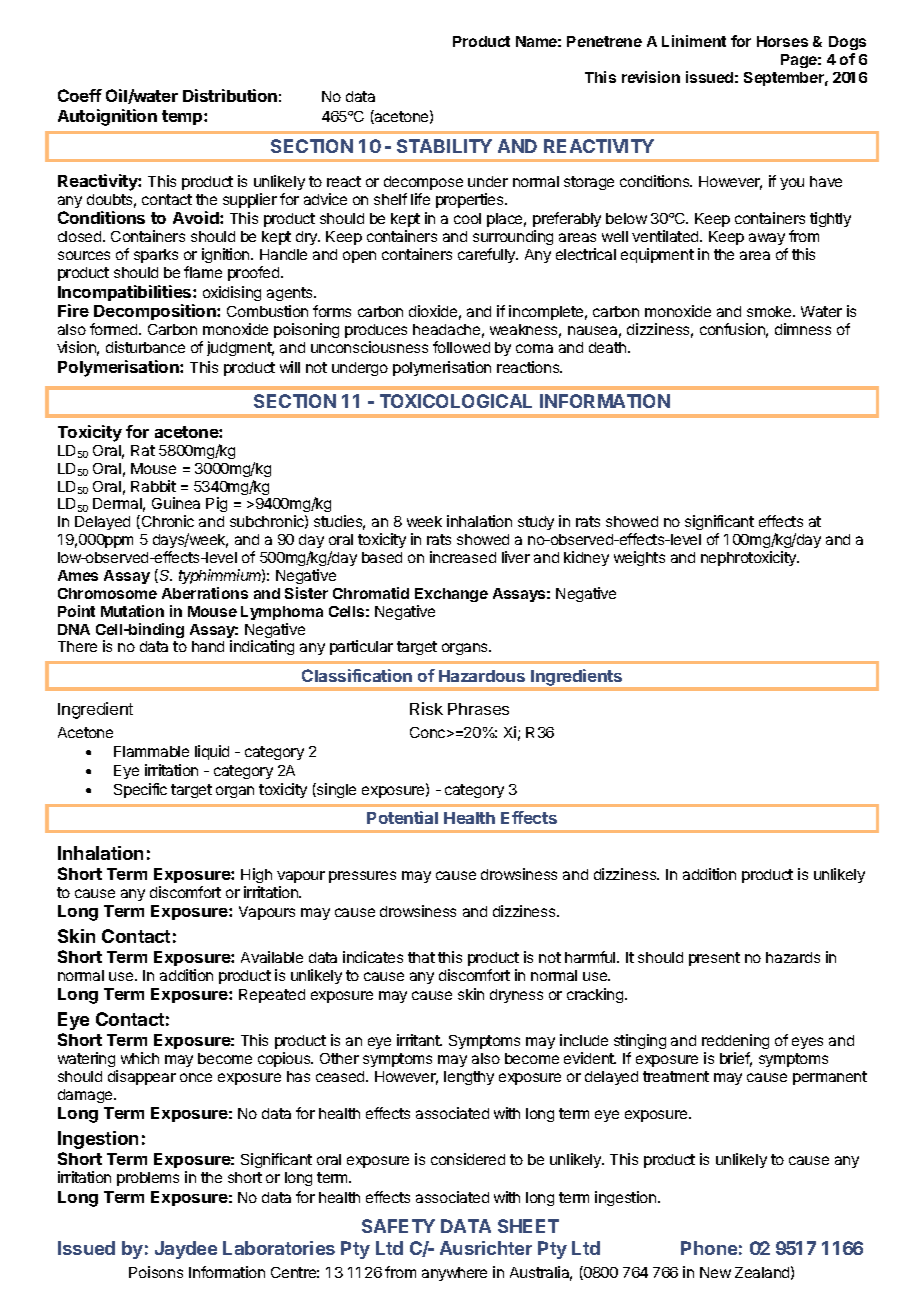 This document has width=924, height=1308. Describe the element at coordinates (639, 558) in the document. I see `weights` at that location.
